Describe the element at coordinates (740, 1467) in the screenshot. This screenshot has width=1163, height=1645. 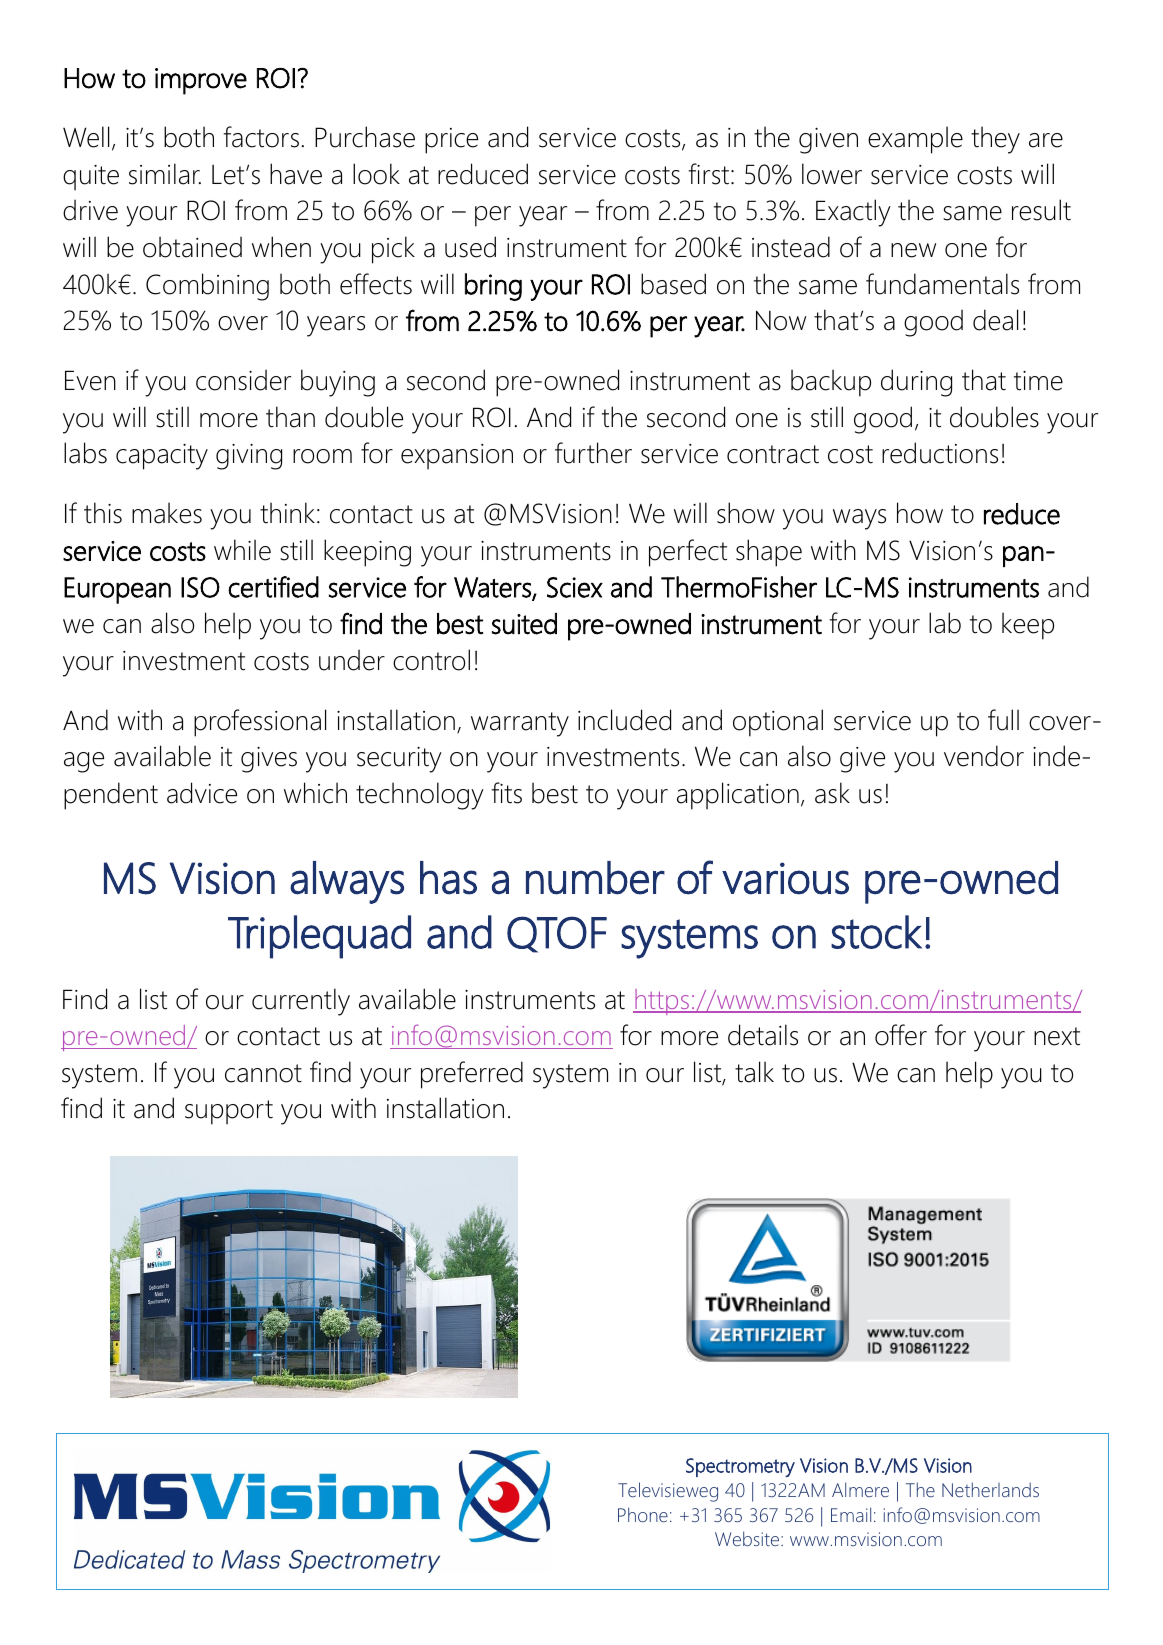
I see `Spectrometry` at that location.
